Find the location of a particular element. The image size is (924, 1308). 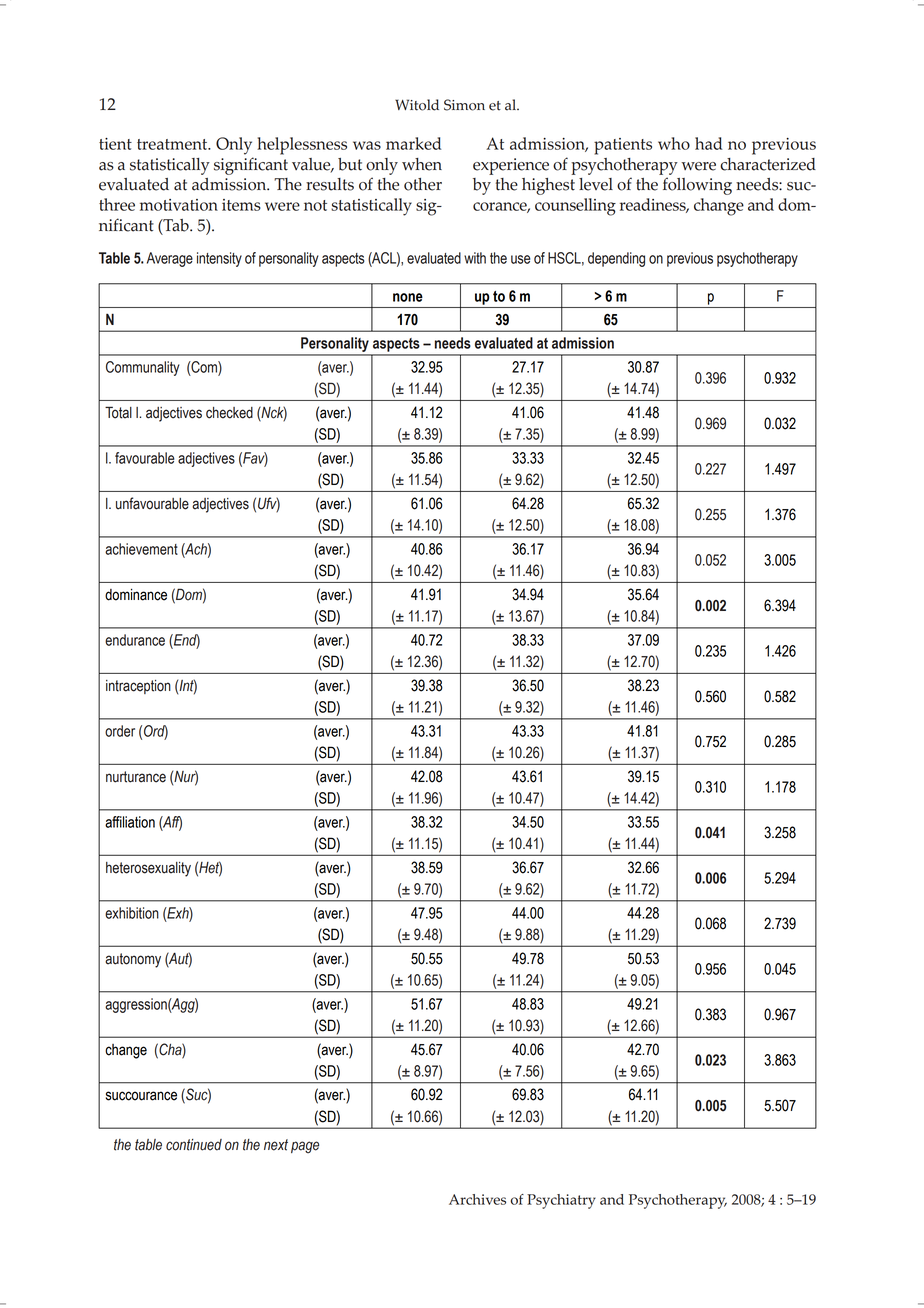

who is located at coordinates (674, 143).
